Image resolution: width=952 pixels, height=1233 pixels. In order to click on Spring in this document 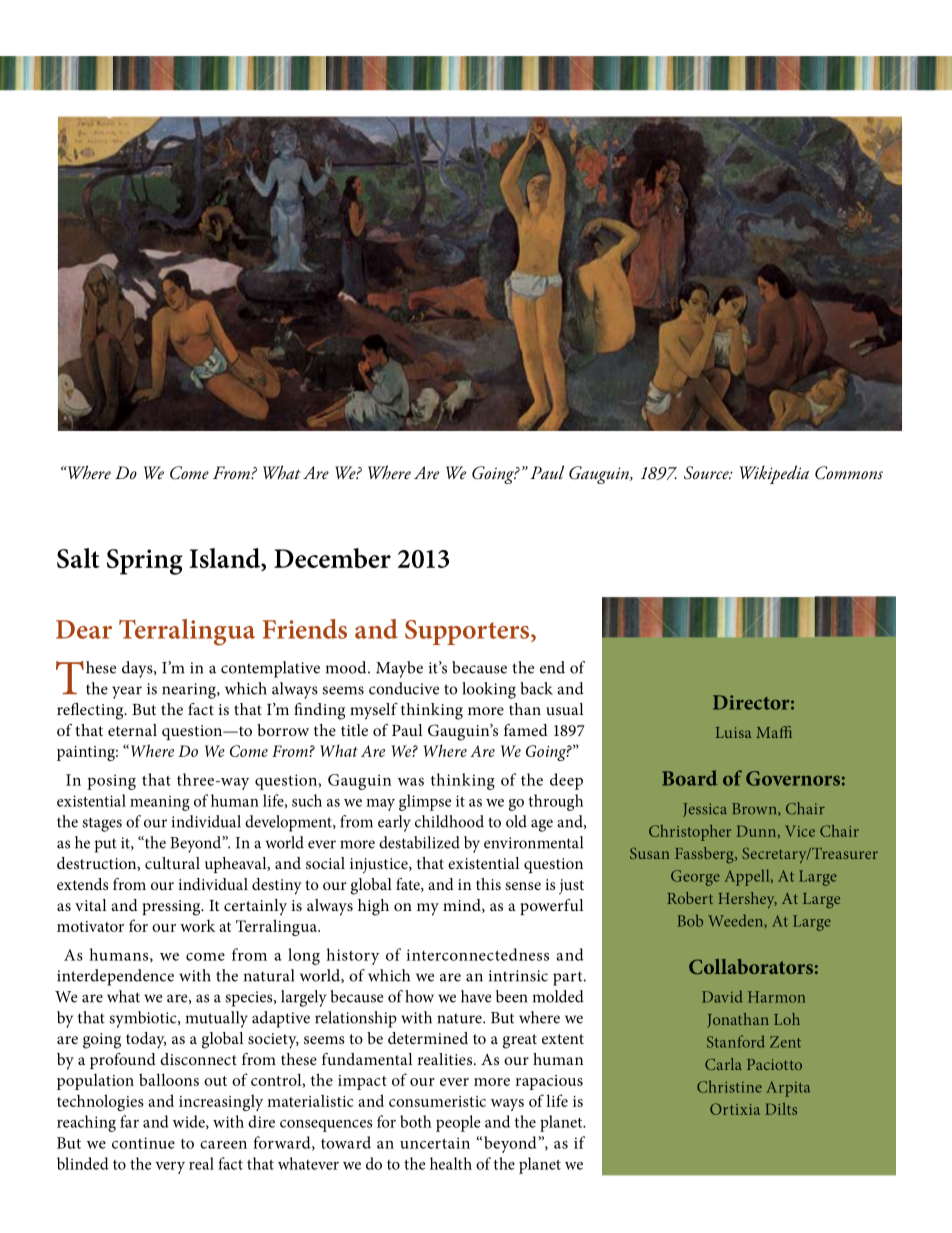, I will do `click(145, 562)`.
